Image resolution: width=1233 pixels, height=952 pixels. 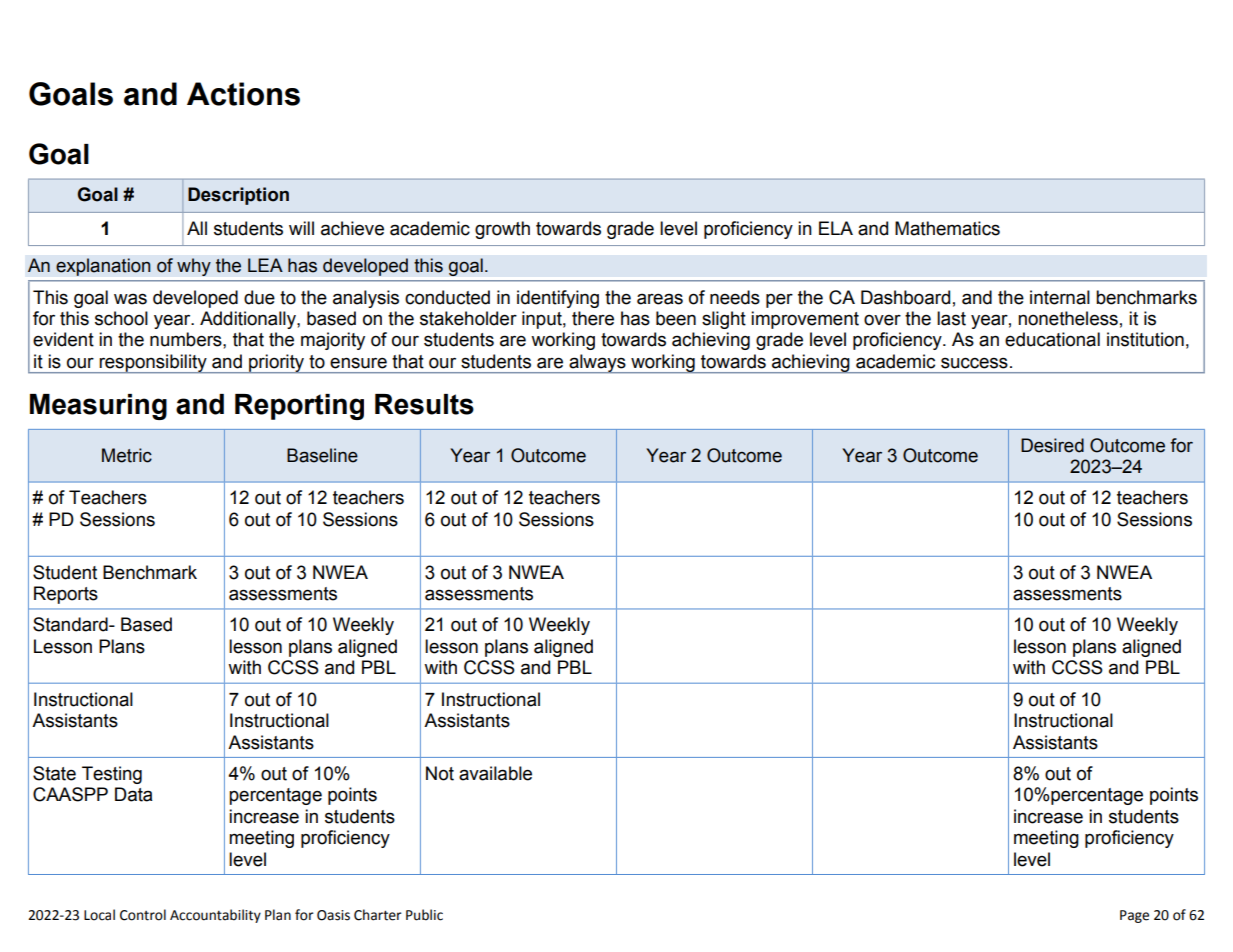 What do you see at coordinates (243, 94) in the screenshot?
I see `Actions` at bounding box center [243, 94].
